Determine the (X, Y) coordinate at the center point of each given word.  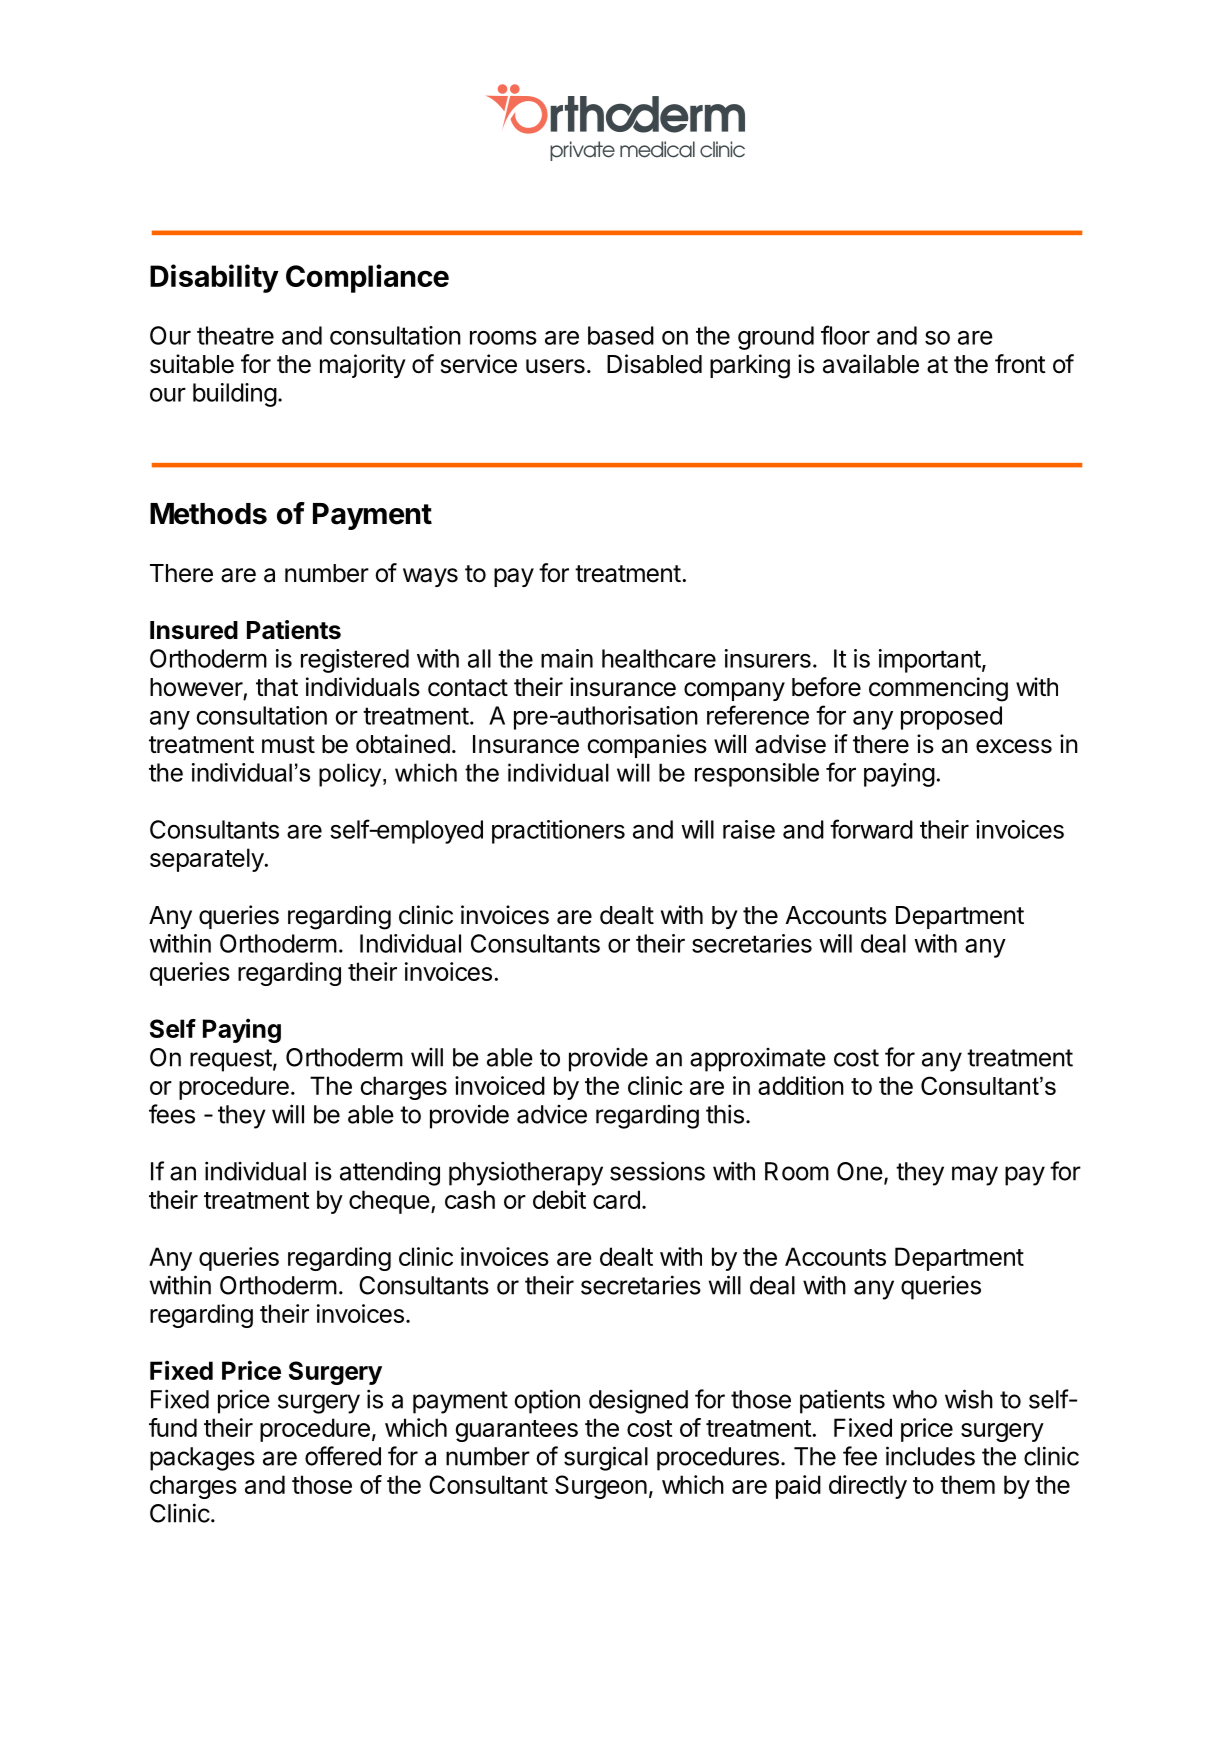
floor (845, 335)
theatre (235, 335)
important (930, 661)
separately (207, 860)
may (975, 1176)
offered (343, 1456)
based (621, 335)
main (567, 658)
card (616, 1199)
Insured (194, 630)
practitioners (558, 832)
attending (390, 1173)
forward (871, 829)
